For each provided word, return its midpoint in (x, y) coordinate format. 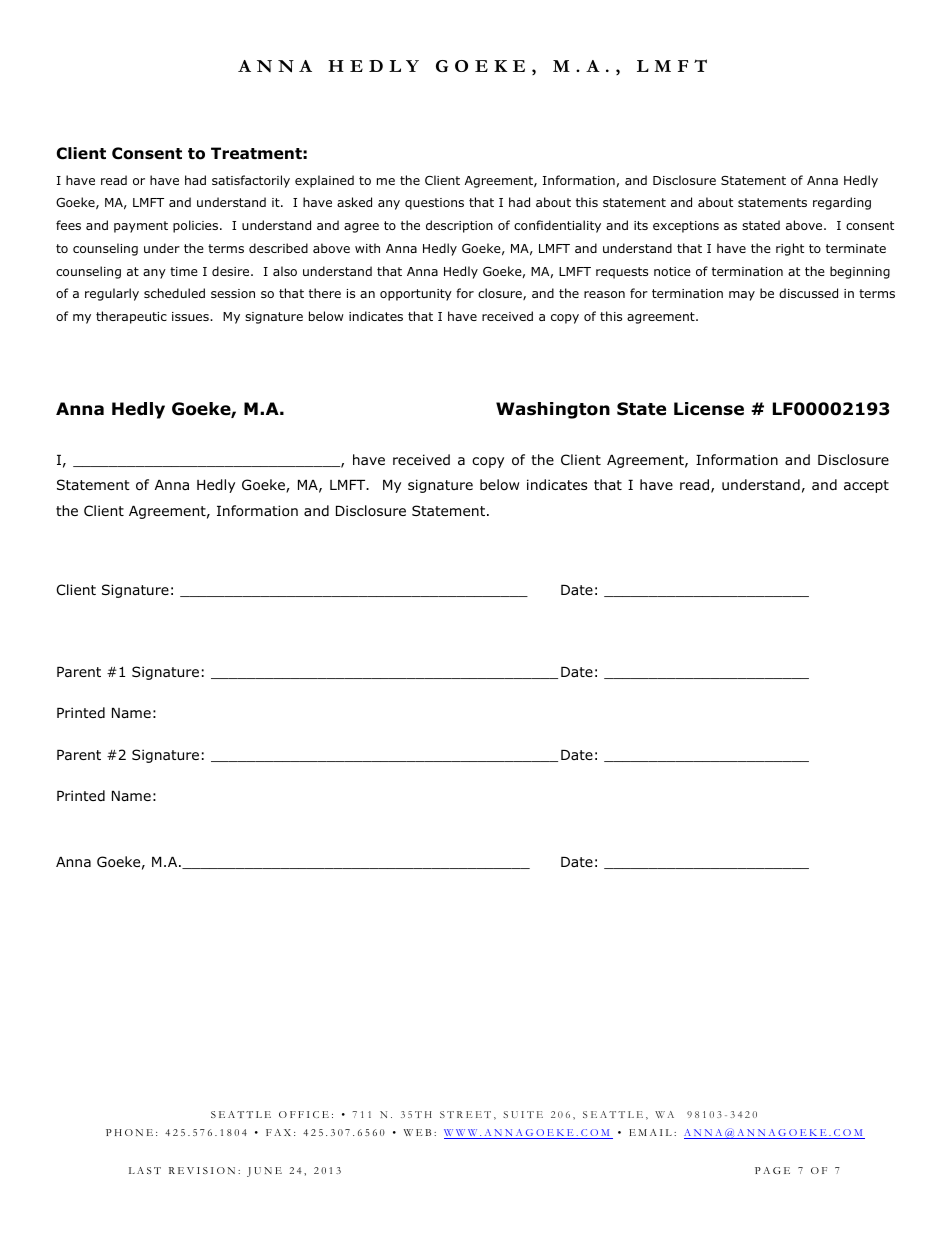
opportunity (416, 295)
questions (434, 204)
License (709, 409)
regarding (842, 203)
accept (866, 486)
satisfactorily (251, 181)
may (742, 296)
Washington (553, 410)
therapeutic (131, 317)
